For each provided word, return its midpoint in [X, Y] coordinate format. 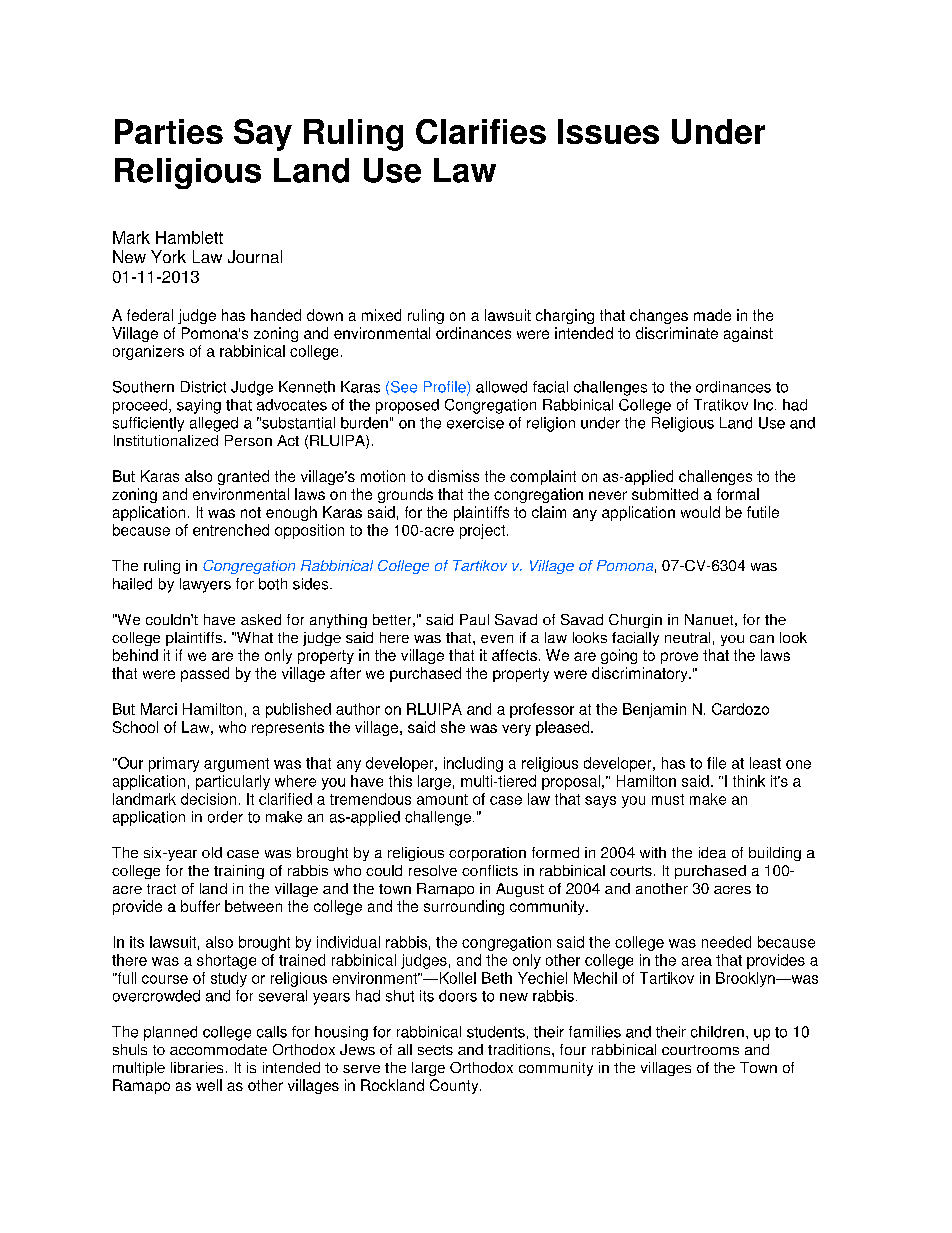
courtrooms [700, 1050]
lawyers [205, 585]
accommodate [218, 1049]
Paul [474, 619]
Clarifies [481, 131]
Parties [169, 131]
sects [435, 1050]
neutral [687, 637]
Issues [608, 131]
